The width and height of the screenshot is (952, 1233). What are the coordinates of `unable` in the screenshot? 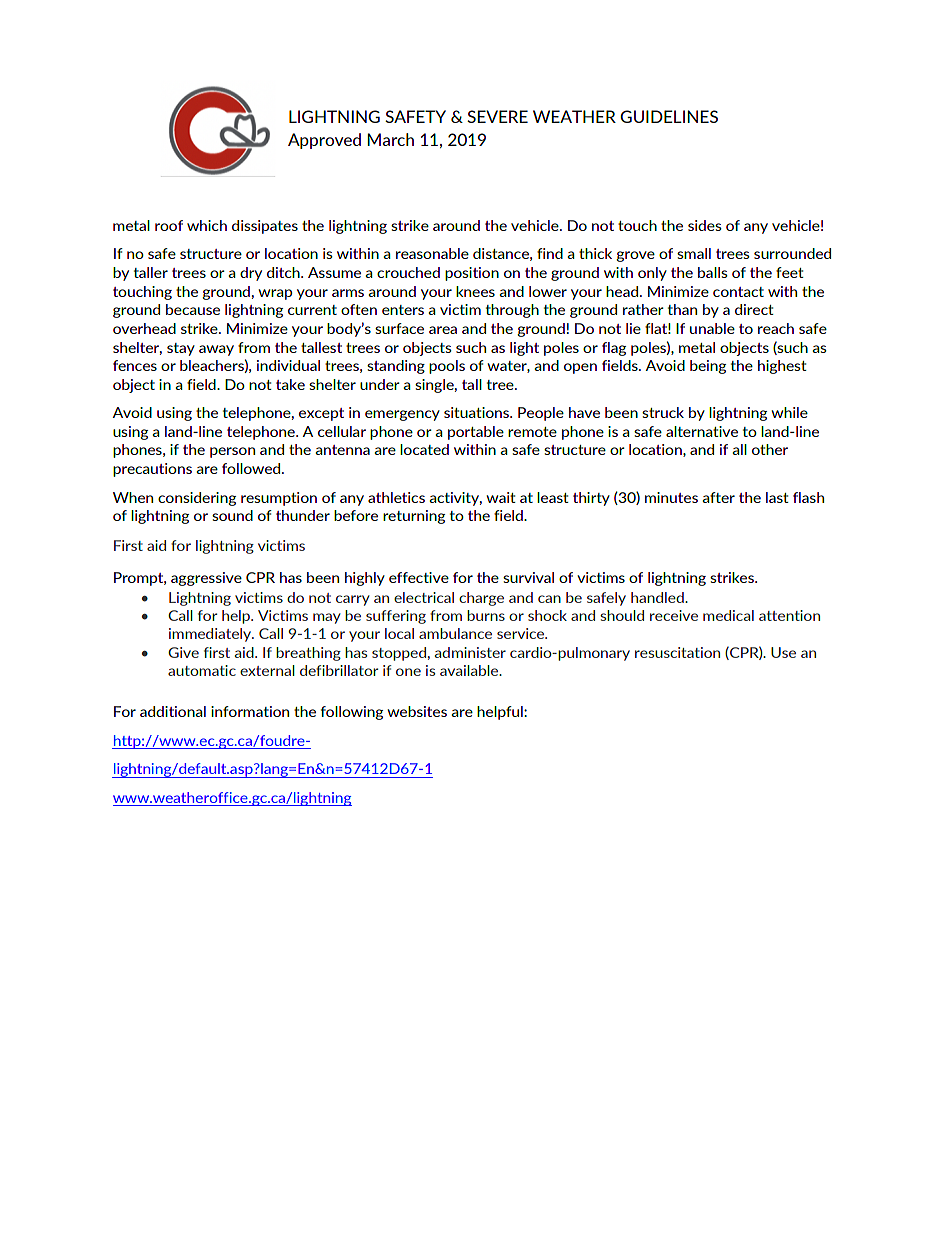 It's located at (712, 328).
